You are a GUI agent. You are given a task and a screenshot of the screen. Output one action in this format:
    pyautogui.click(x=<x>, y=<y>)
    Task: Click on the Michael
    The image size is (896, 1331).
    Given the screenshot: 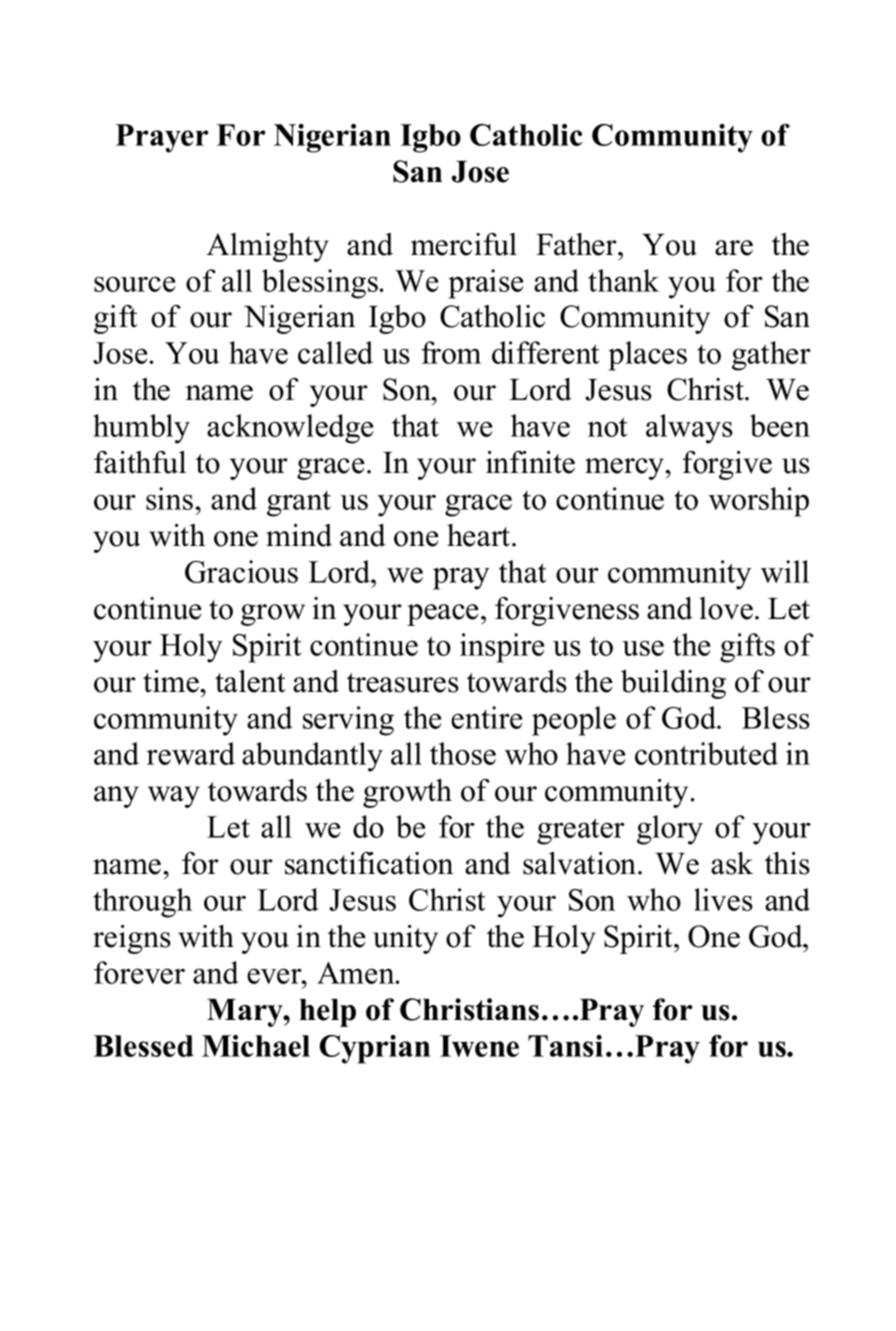 What is the action you would take?
    pyautogui.click(x=256, y=1046)
